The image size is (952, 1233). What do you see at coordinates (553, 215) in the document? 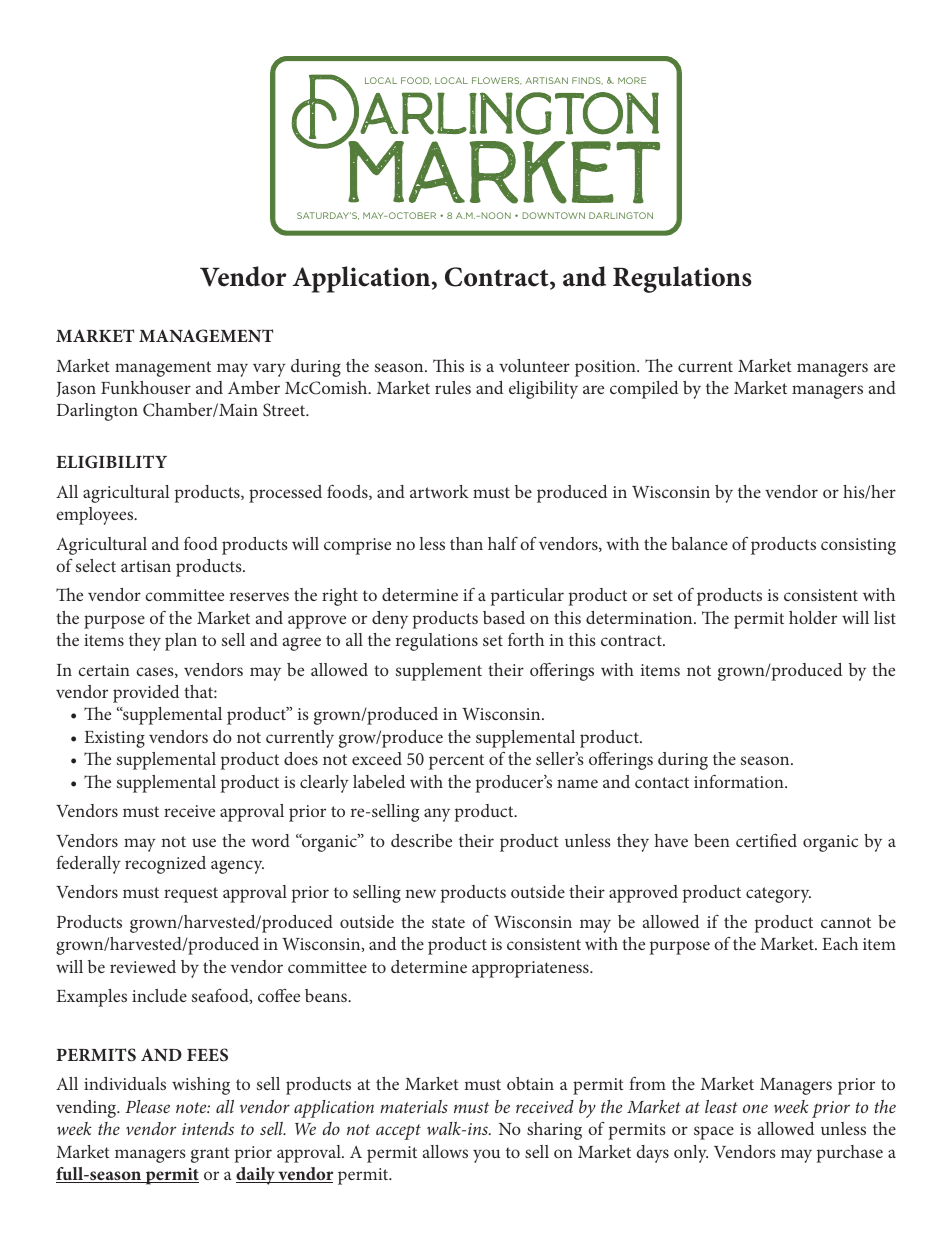
I see `DOWNTOWN` at bounding box center [553, 215].
